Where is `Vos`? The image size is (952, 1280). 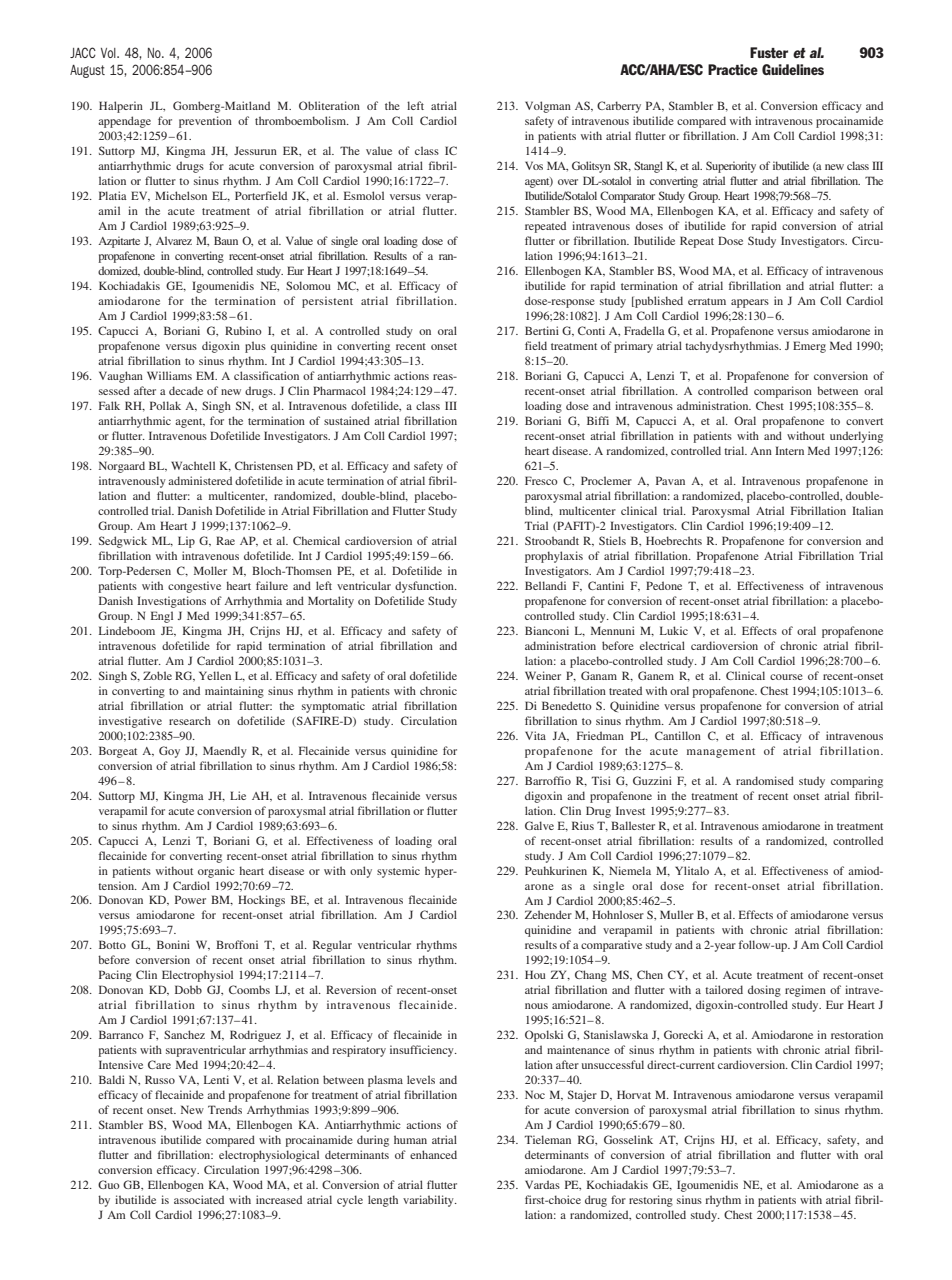 Vos is located at coordinates (534, 165).
